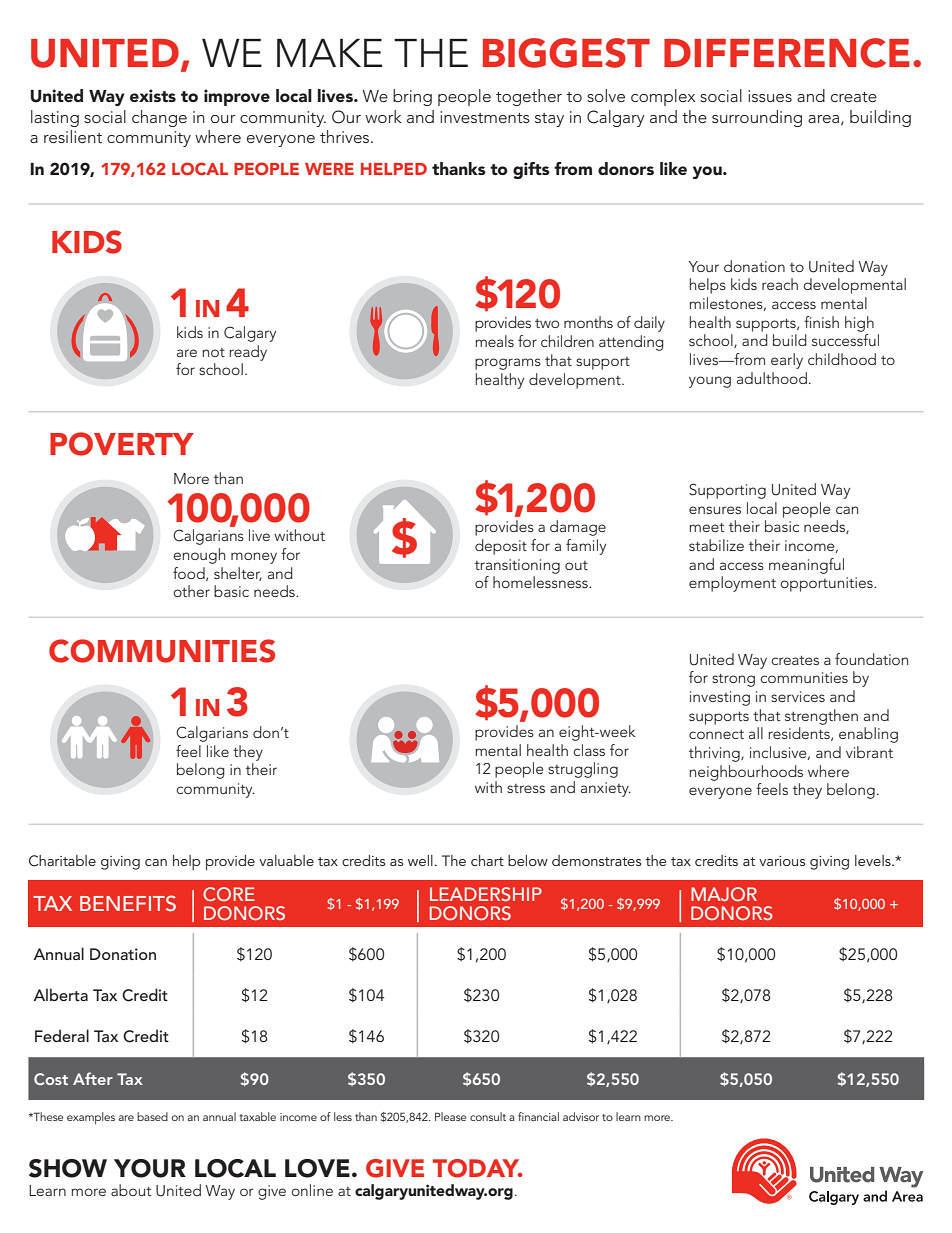 Image resolution: width=952 pixels, height=1233 pixels. What do you see at coordinates (485, 117) in the screenshot?
I see `investments` at bounding box center [485, 117].
